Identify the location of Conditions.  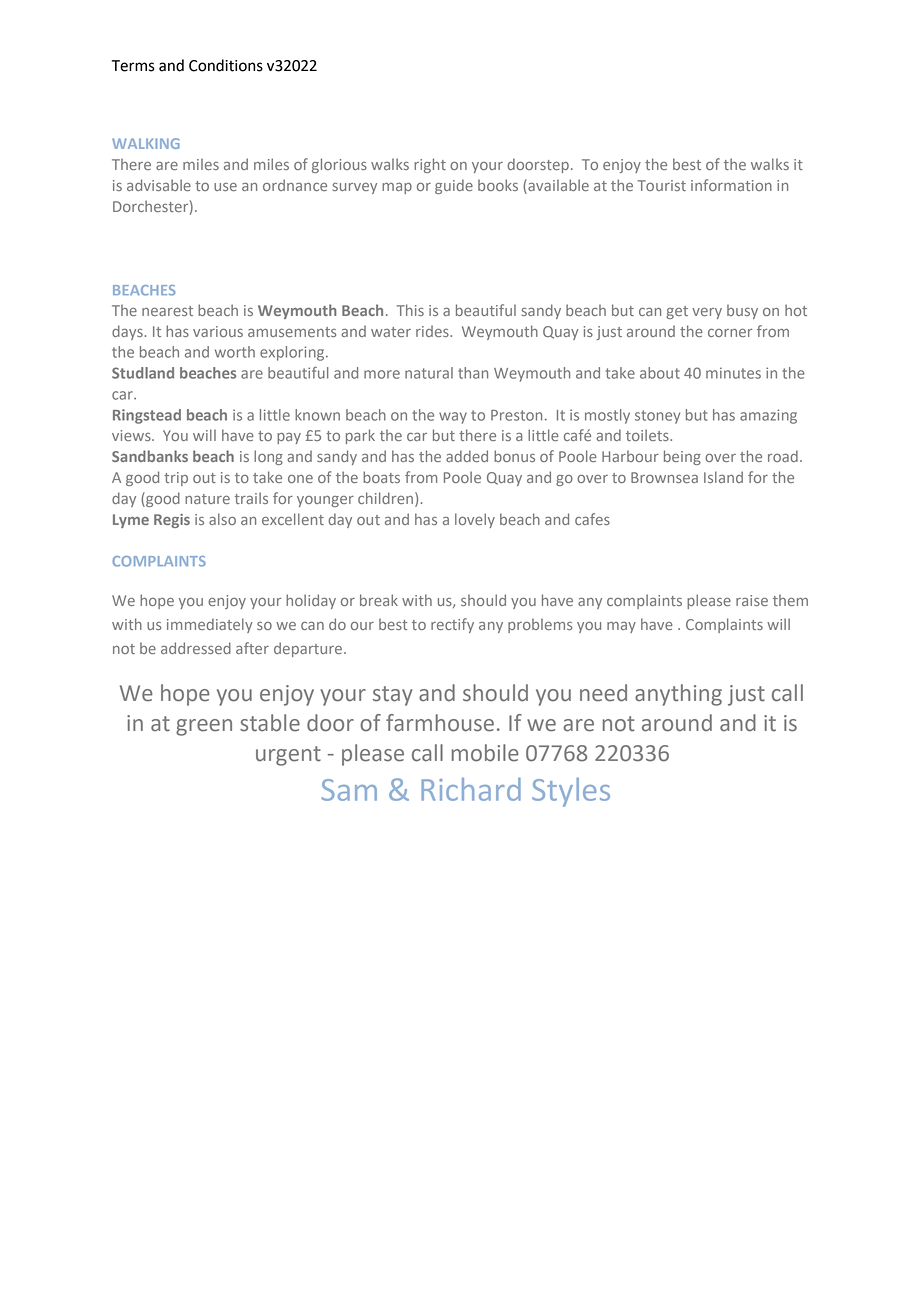
(226, 65).
